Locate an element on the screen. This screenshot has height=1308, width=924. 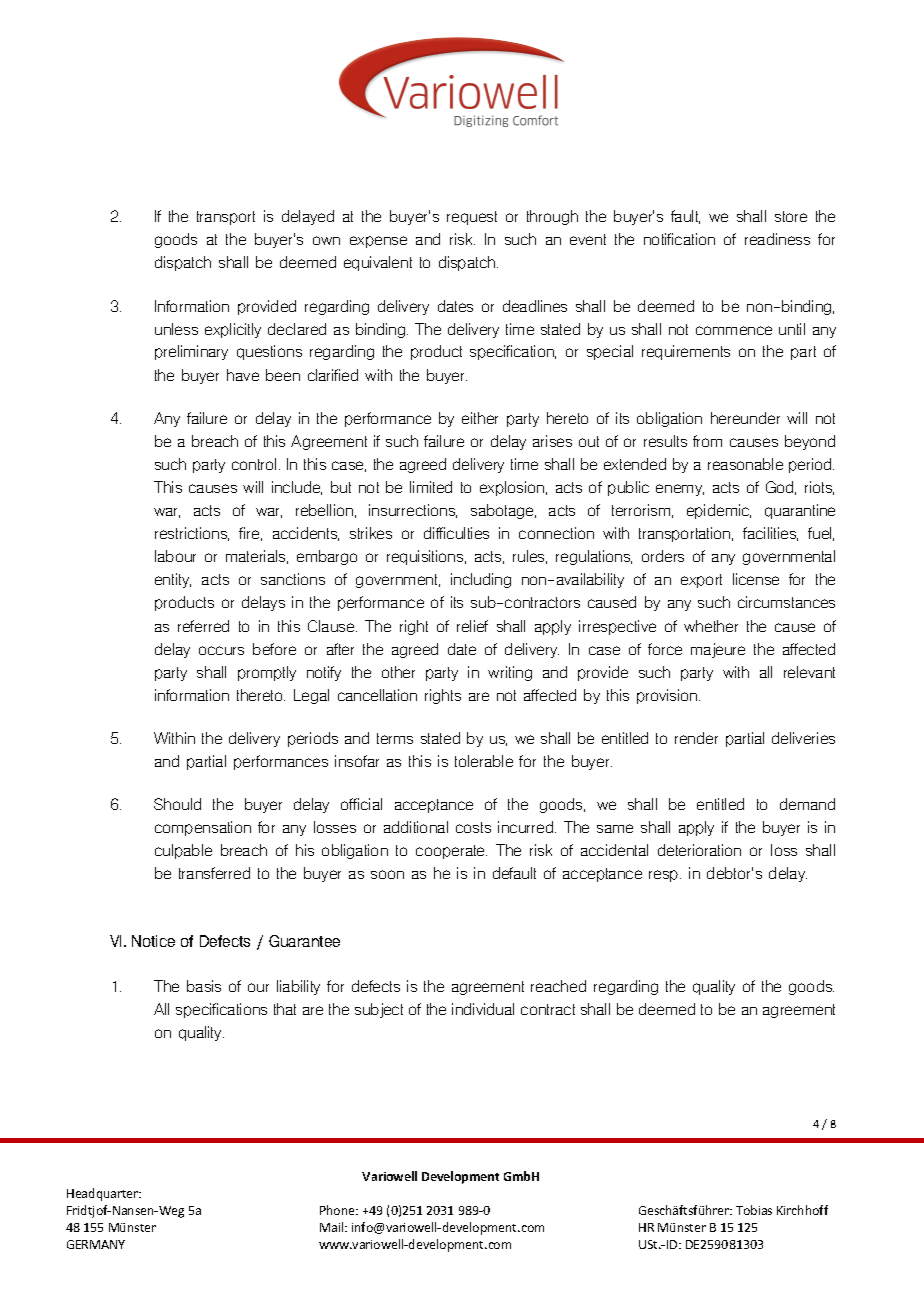
Headquarter is located at coordinates (104, 1194).
